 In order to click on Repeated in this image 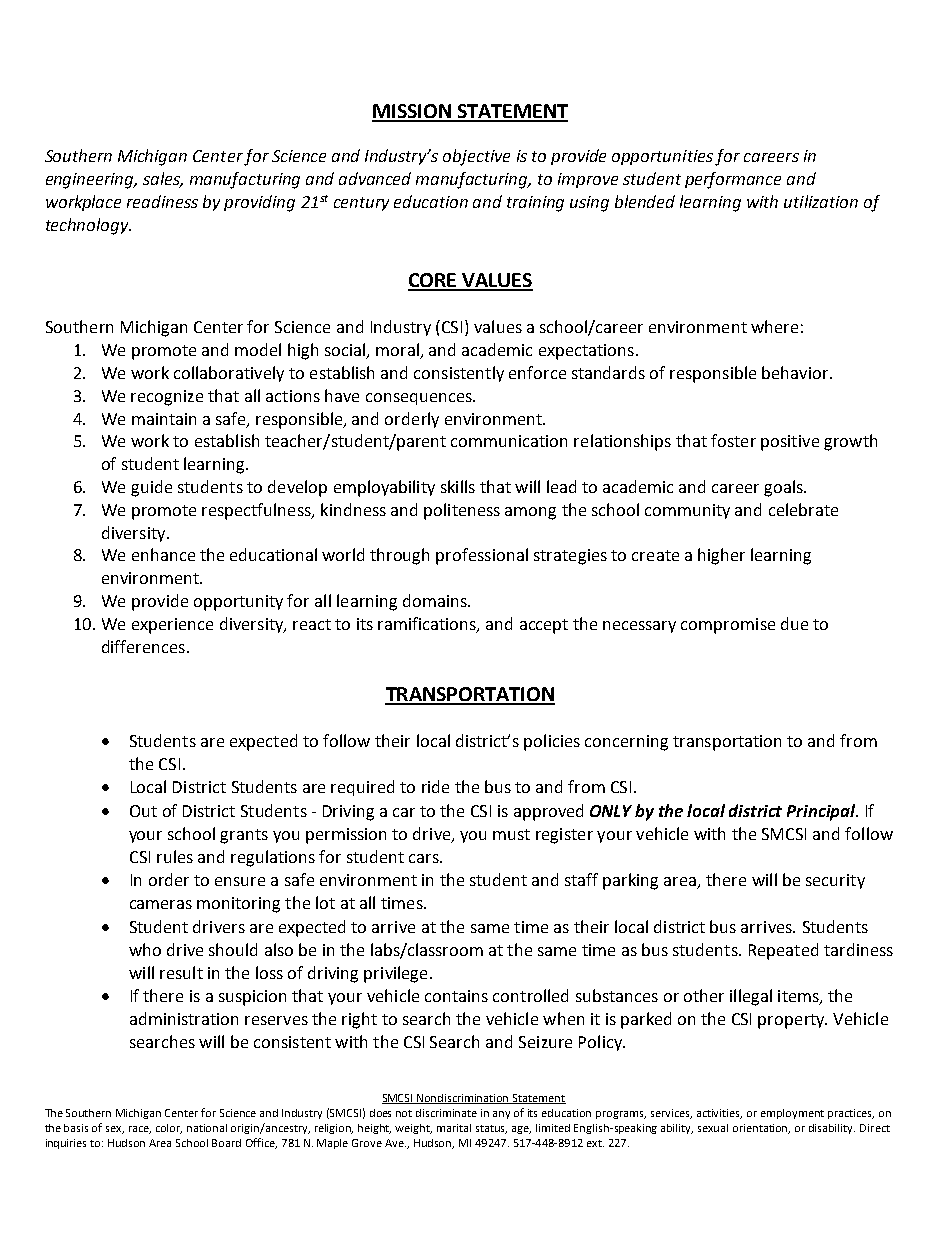, I will do `click(783, 951)`.
